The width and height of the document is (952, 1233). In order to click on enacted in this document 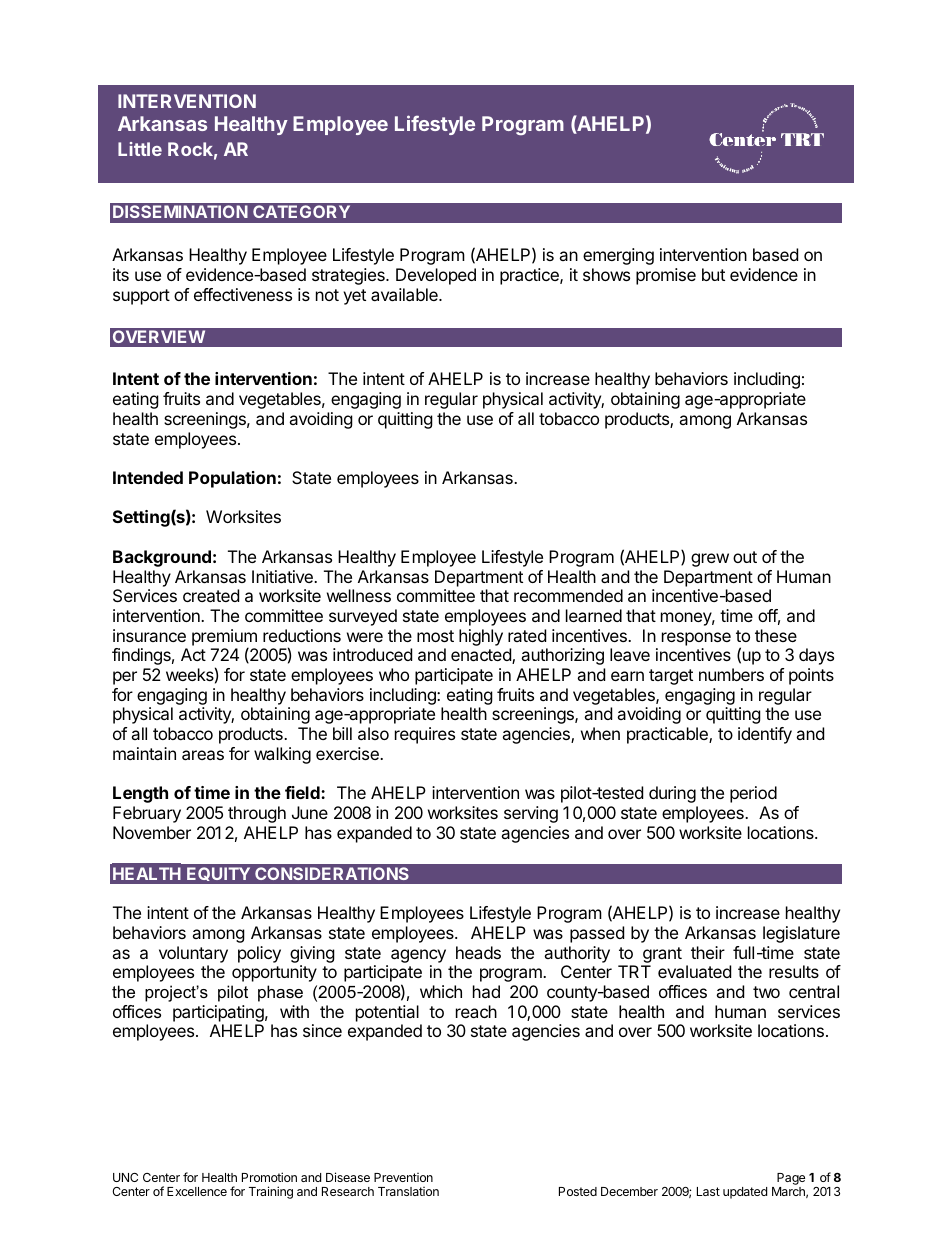, I will do `click(482, 656)`.
